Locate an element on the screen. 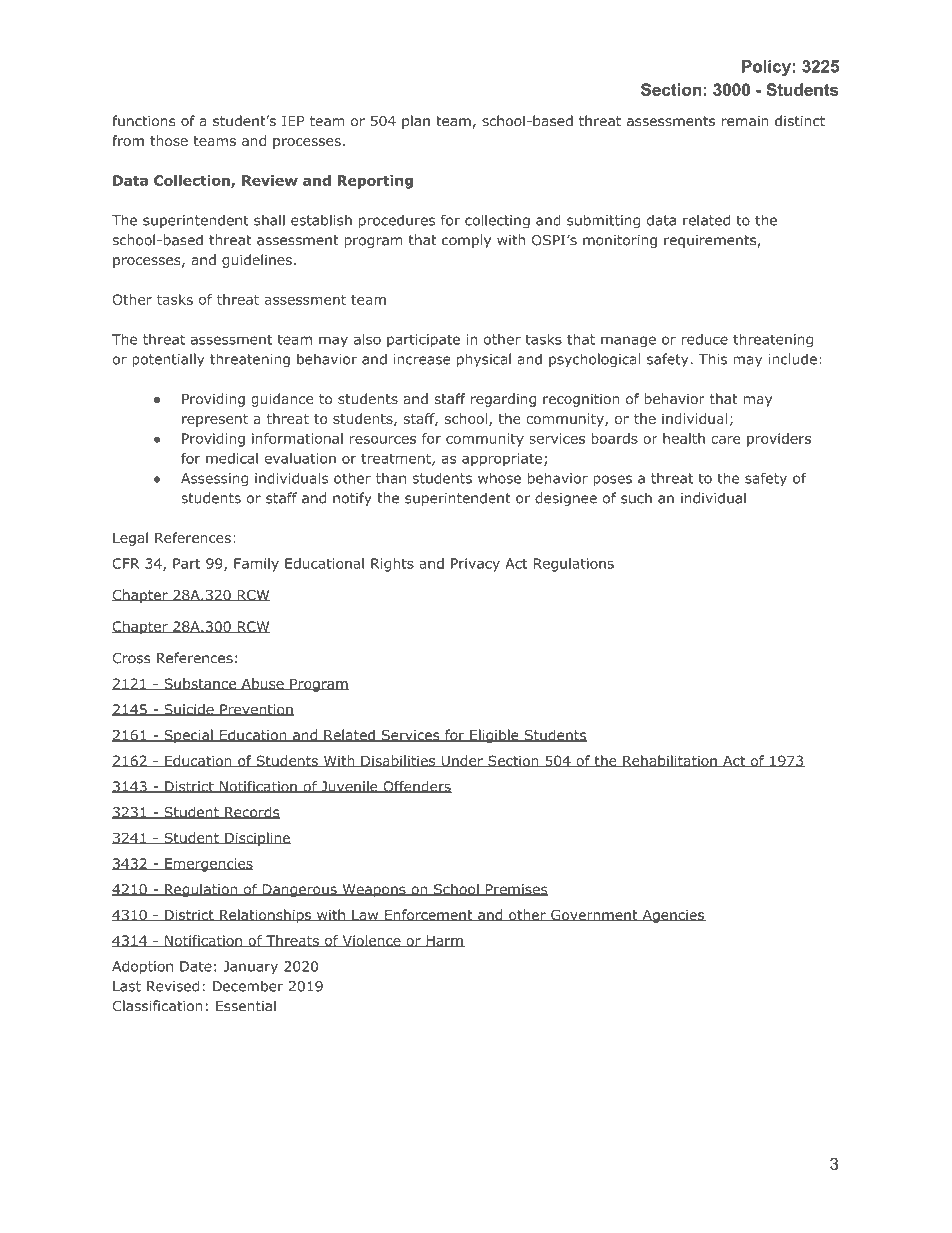 The height and width of the screenshot is (1233, 952). potentially is located at coordinates (168, 360).
